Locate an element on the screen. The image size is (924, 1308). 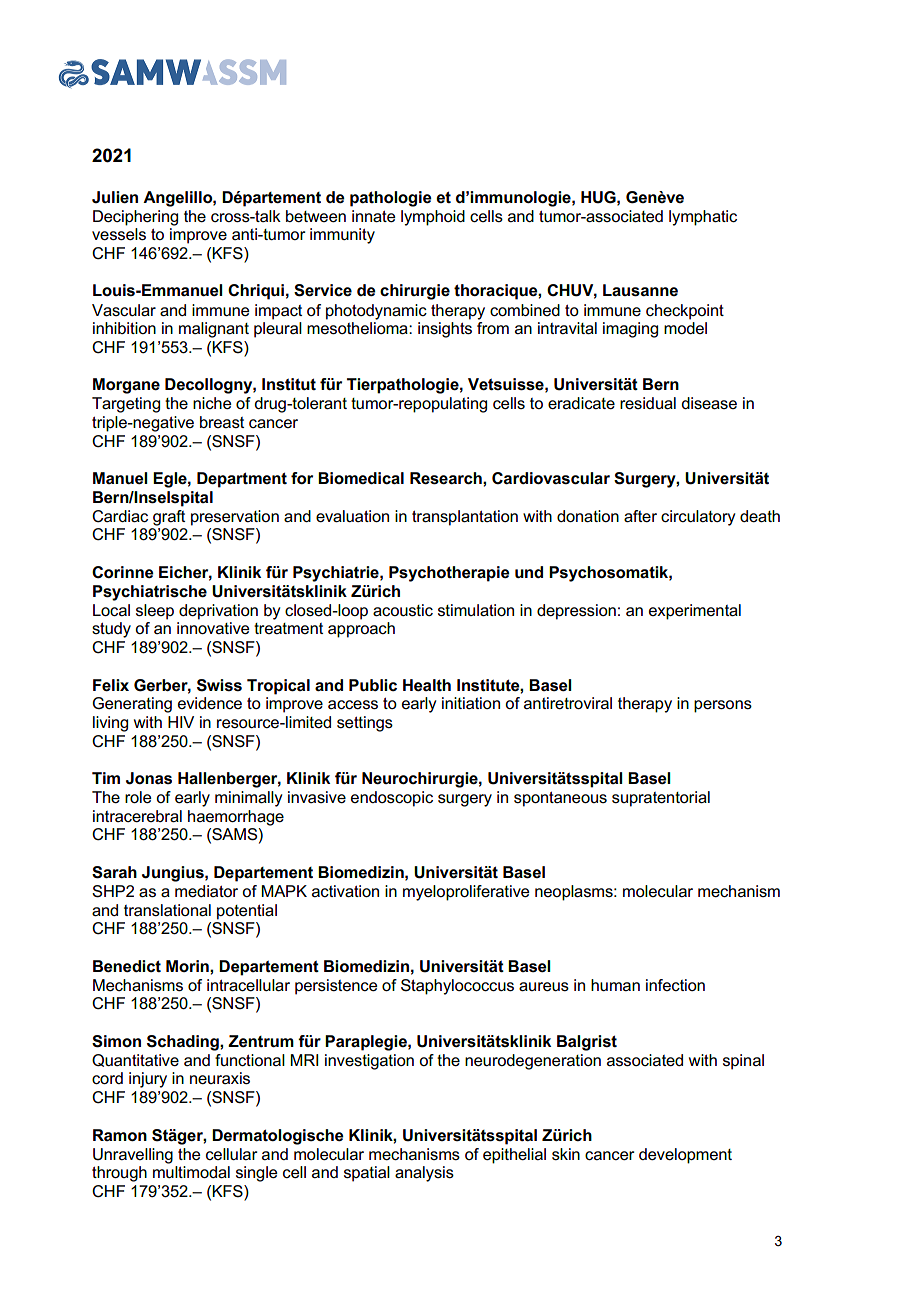
lymphatic is located at coordinates (703, 218).
